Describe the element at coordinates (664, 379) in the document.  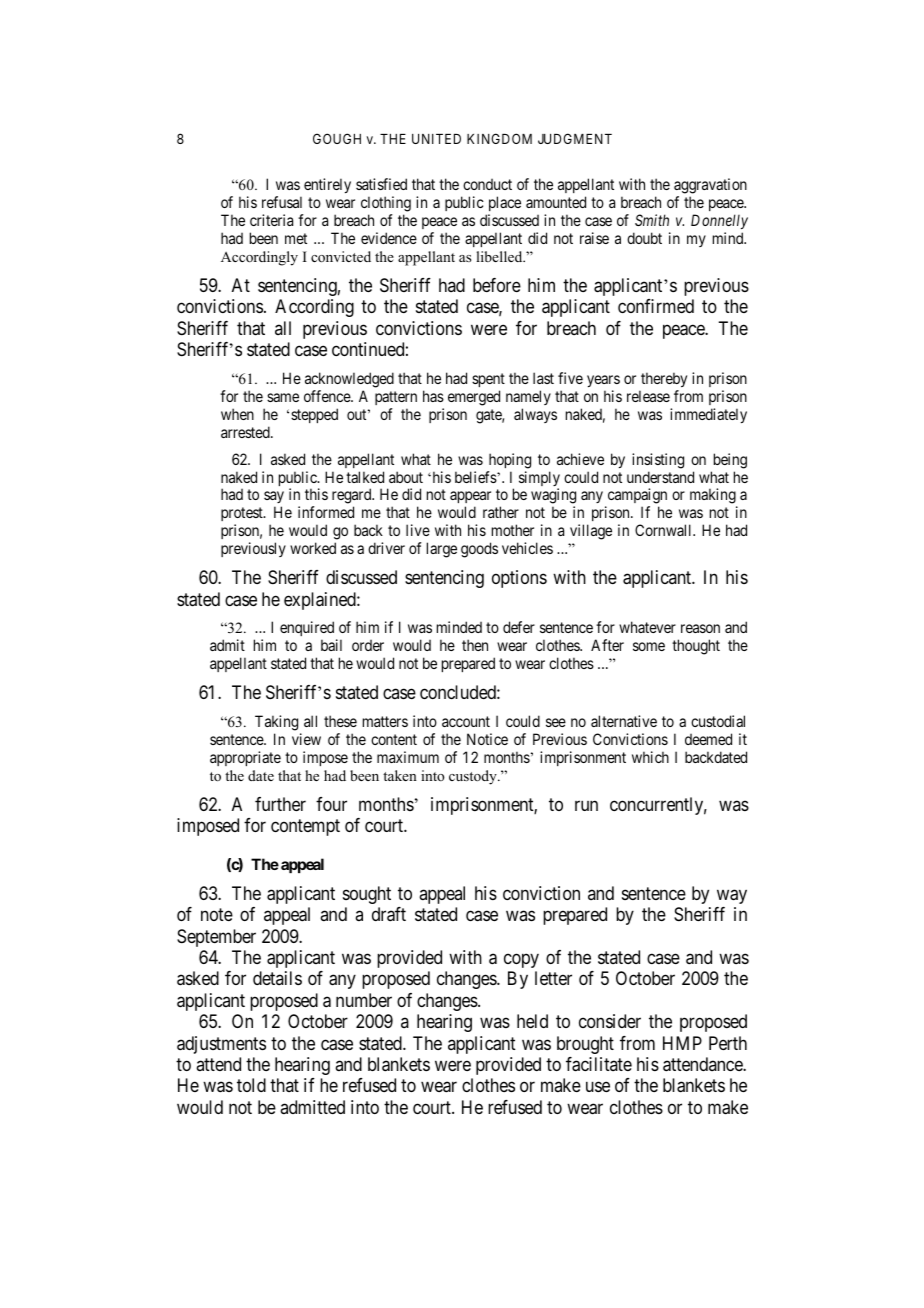
I see `thereby` at that location.
